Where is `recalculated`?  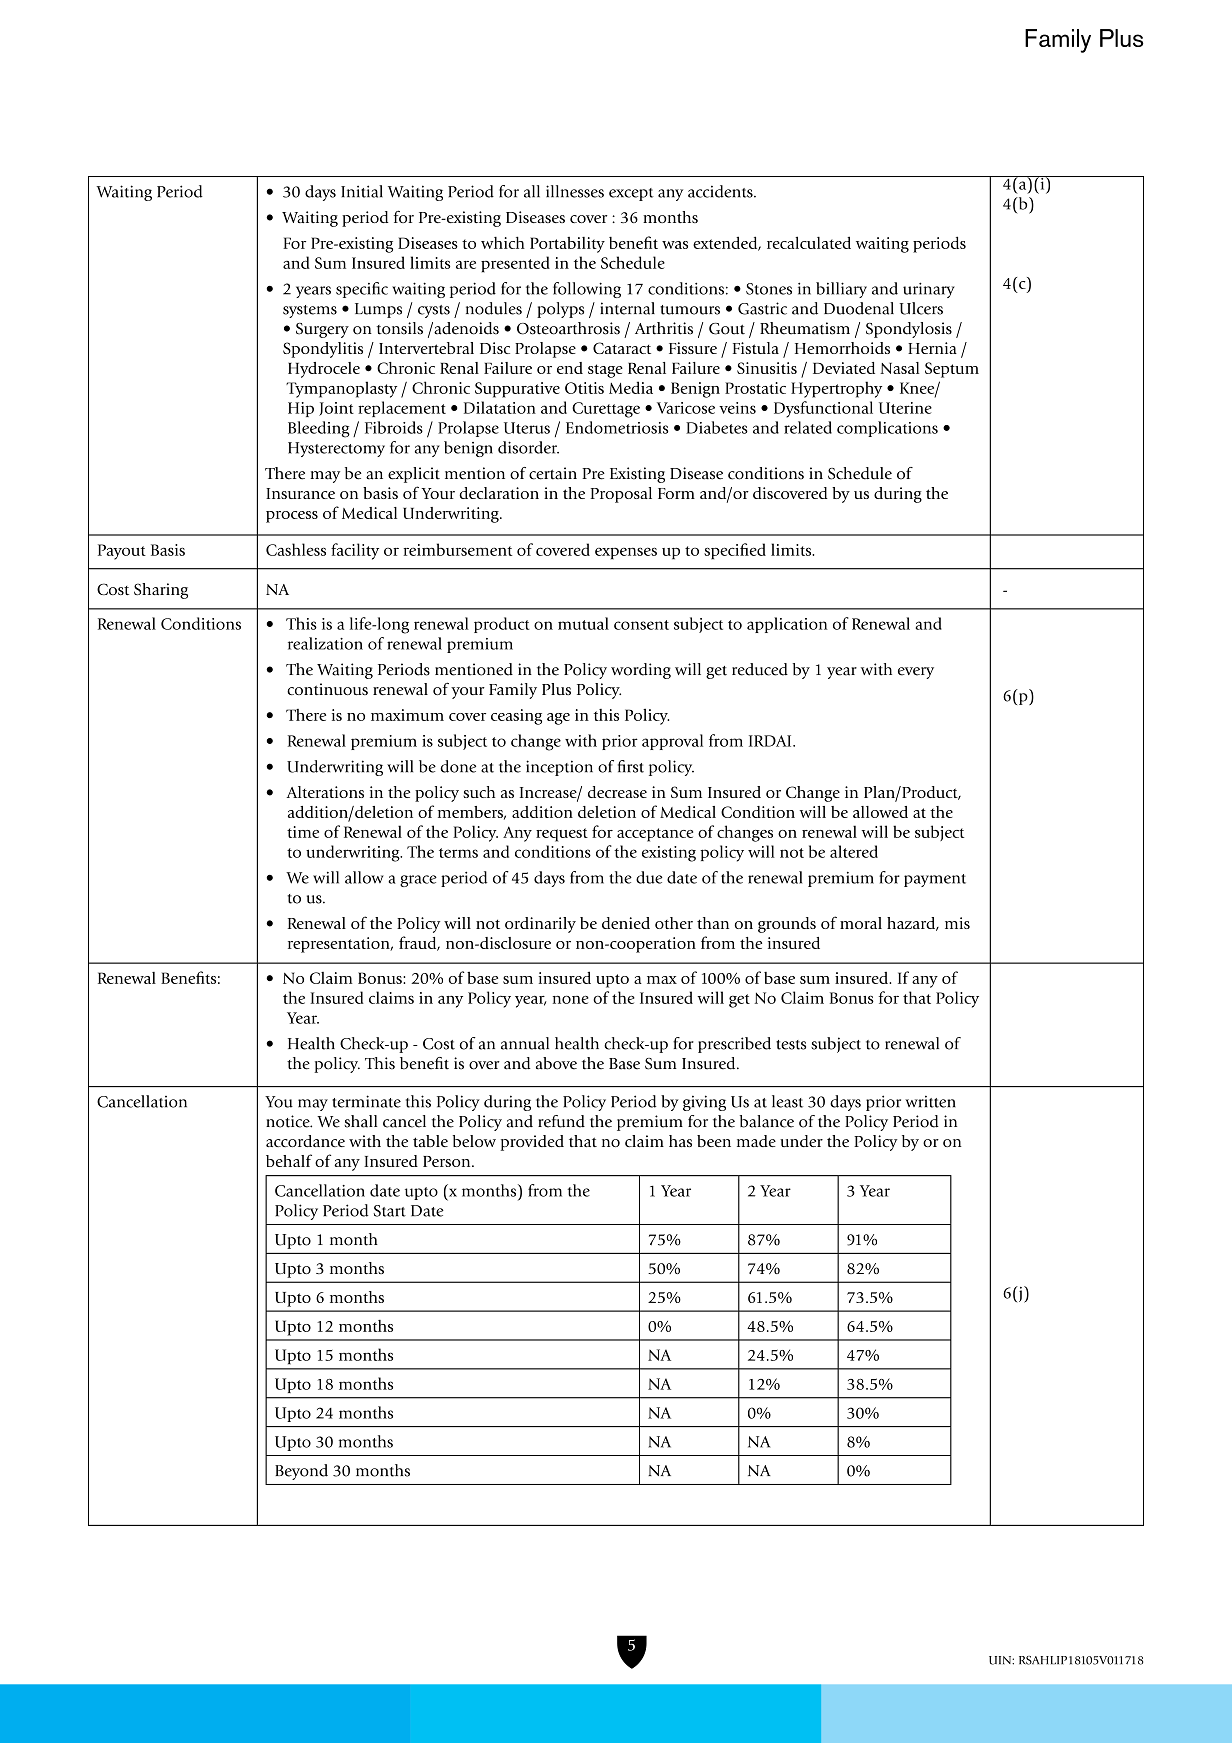 recalculated is located at coordinates (809, 242).
